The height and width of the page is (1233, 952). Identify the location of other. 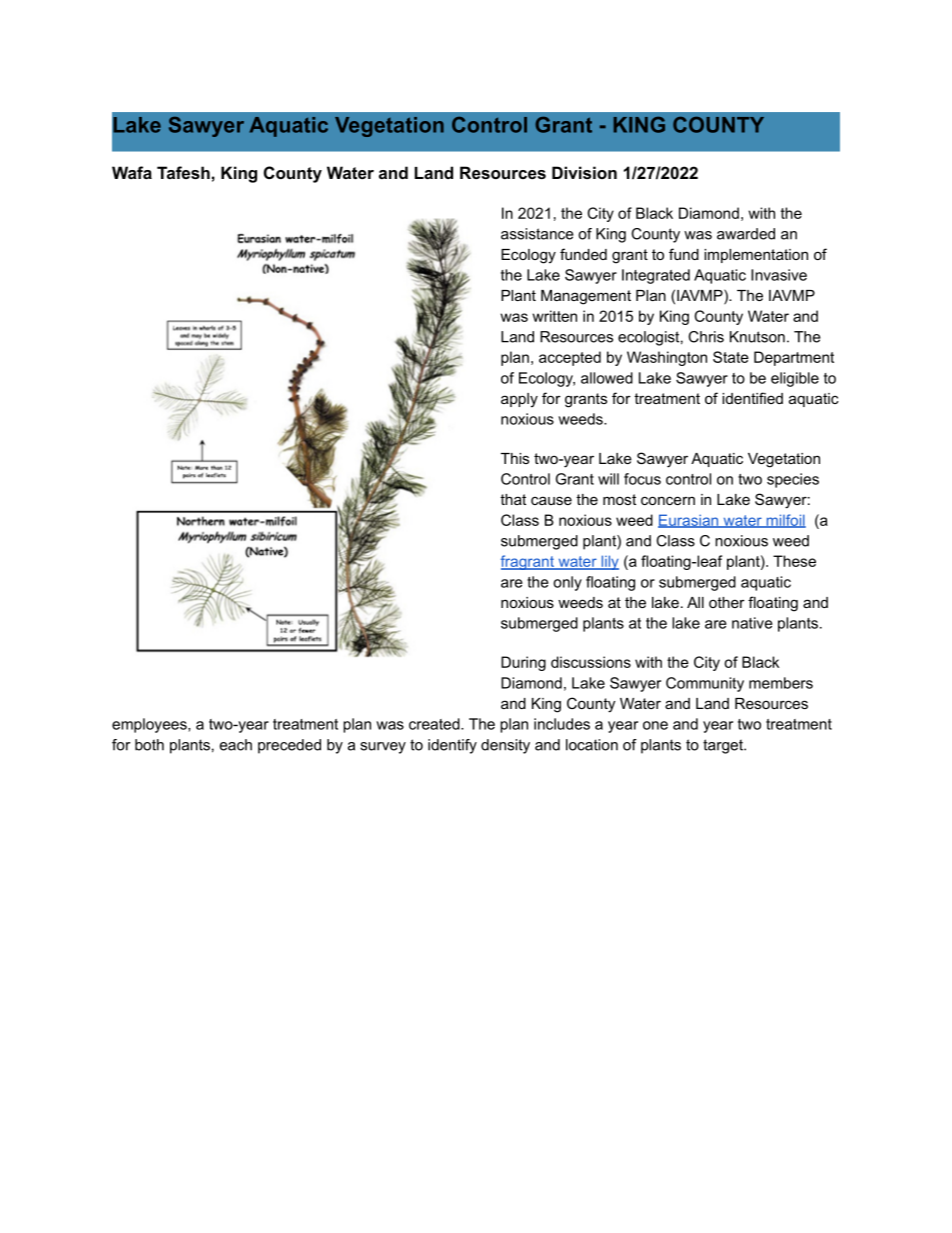
(727, 602).
